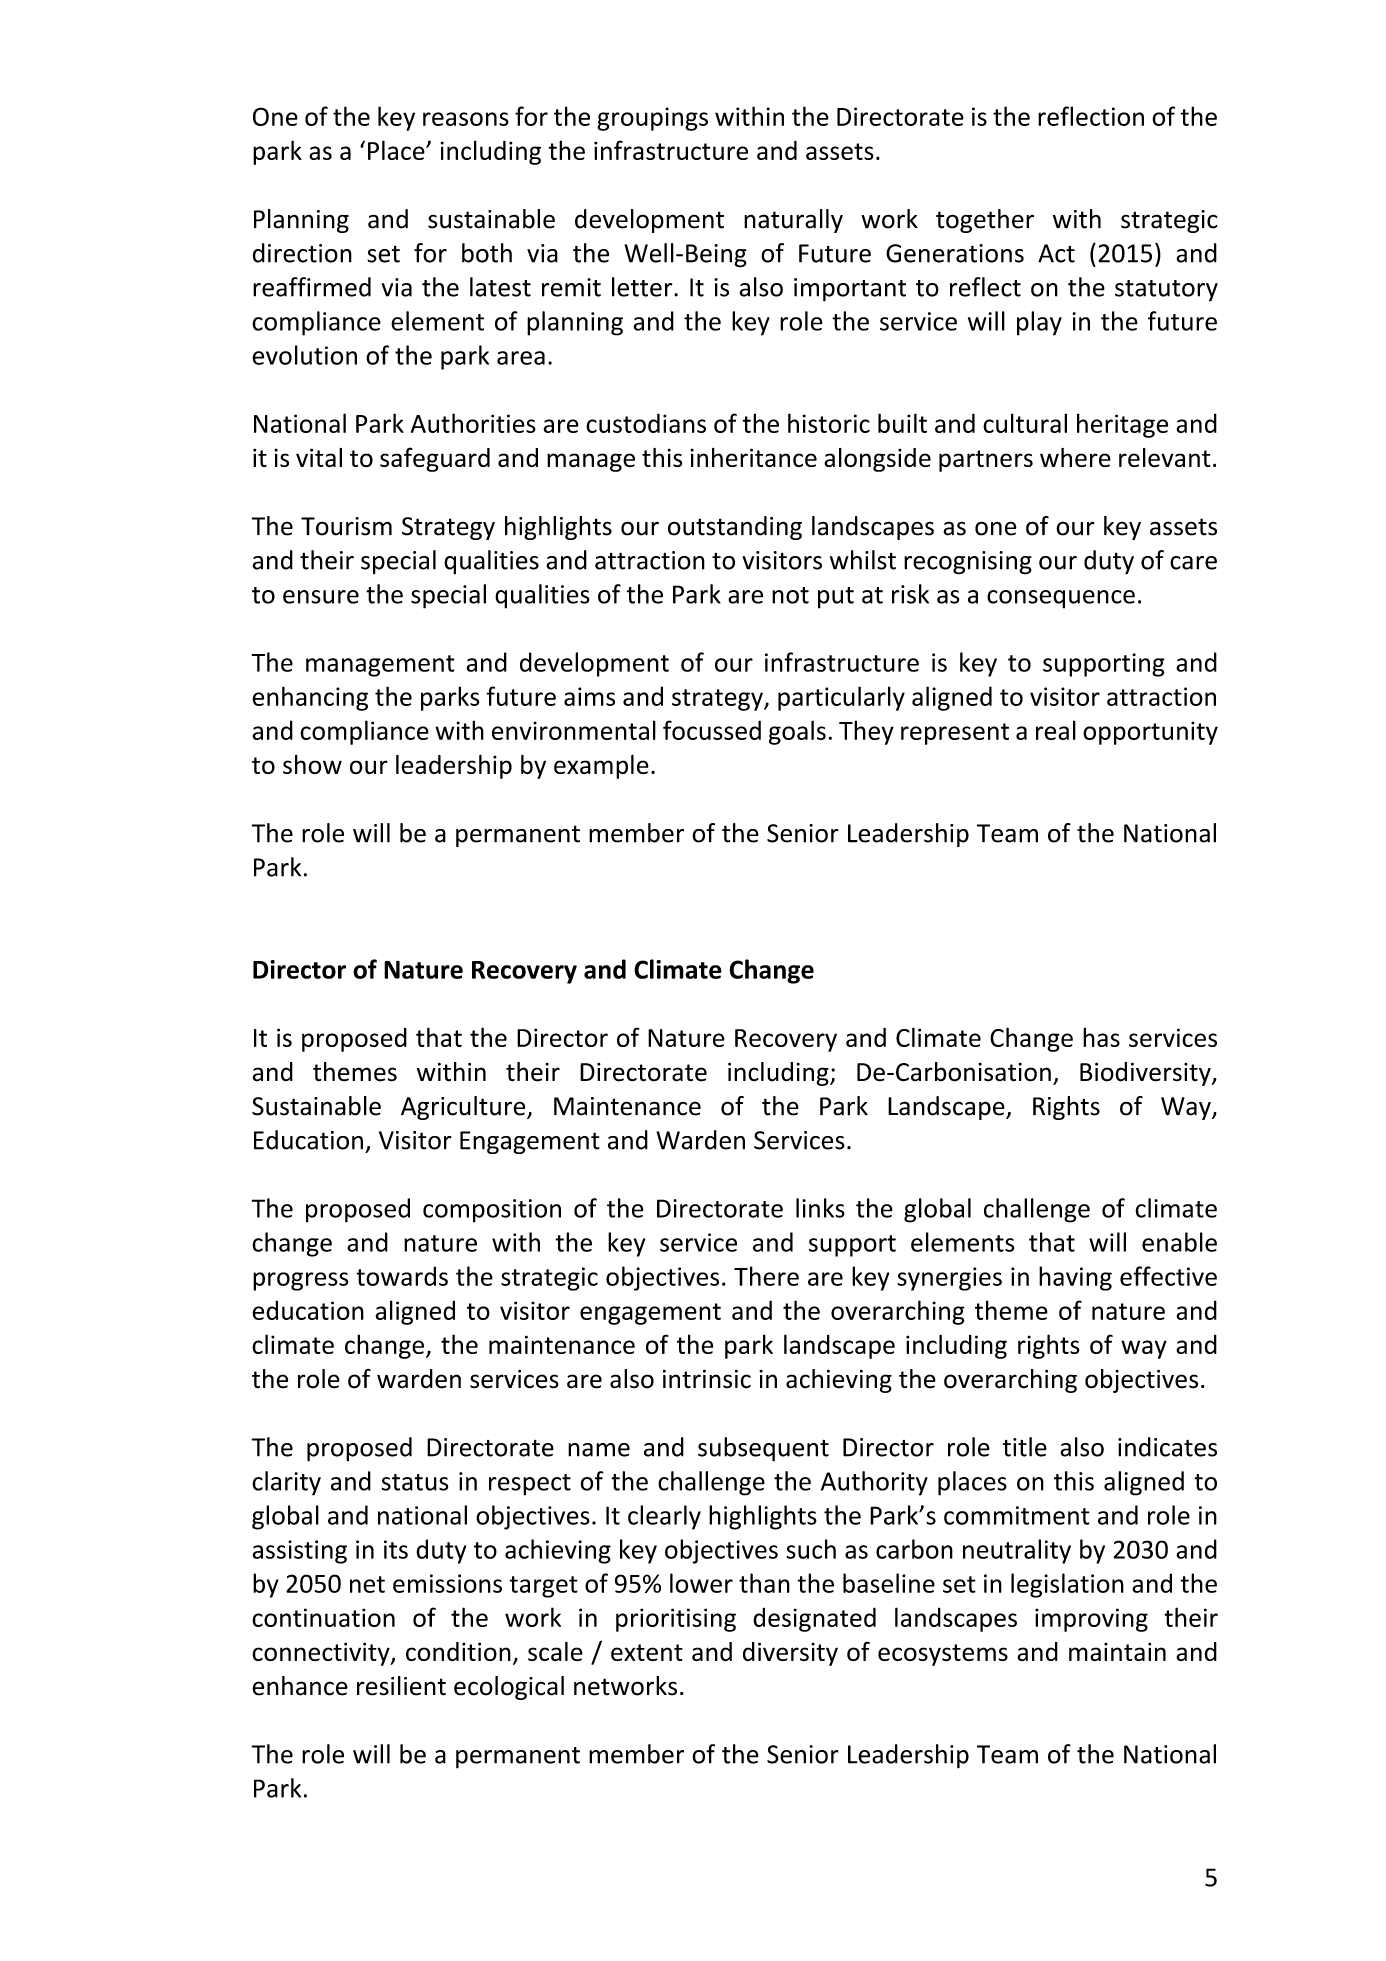 The height and width of the screenshot is (1961, 1386). What do you see at coordinates (401, 1686) in the screenshot?
I see `resilient` at bounding box center [401, 1686].
